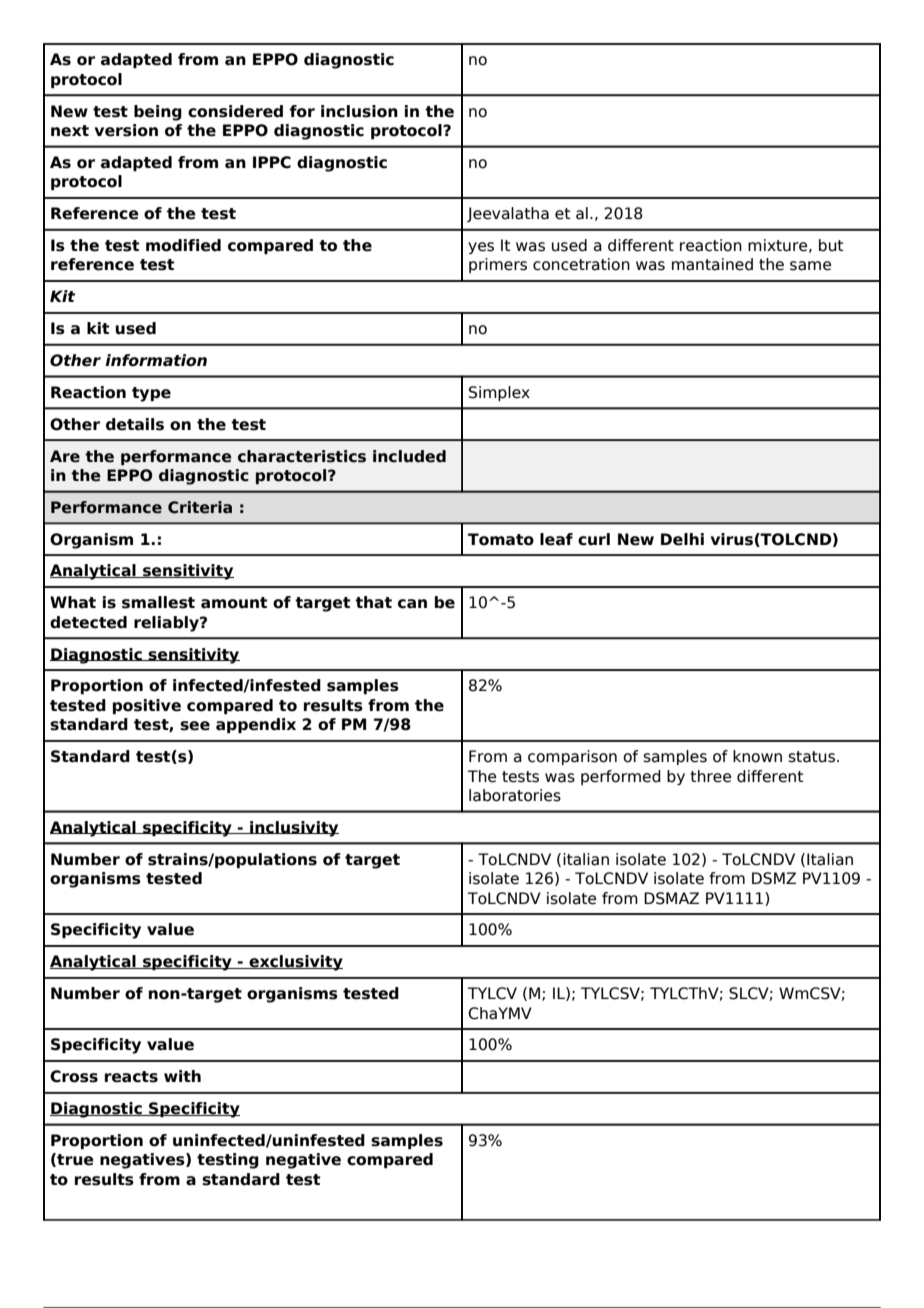 This screenshot has height=1308, width=924. What do you see at coordinates (831, 245) in the screenshot?
I see `but` at bounding box center [831, 245].
